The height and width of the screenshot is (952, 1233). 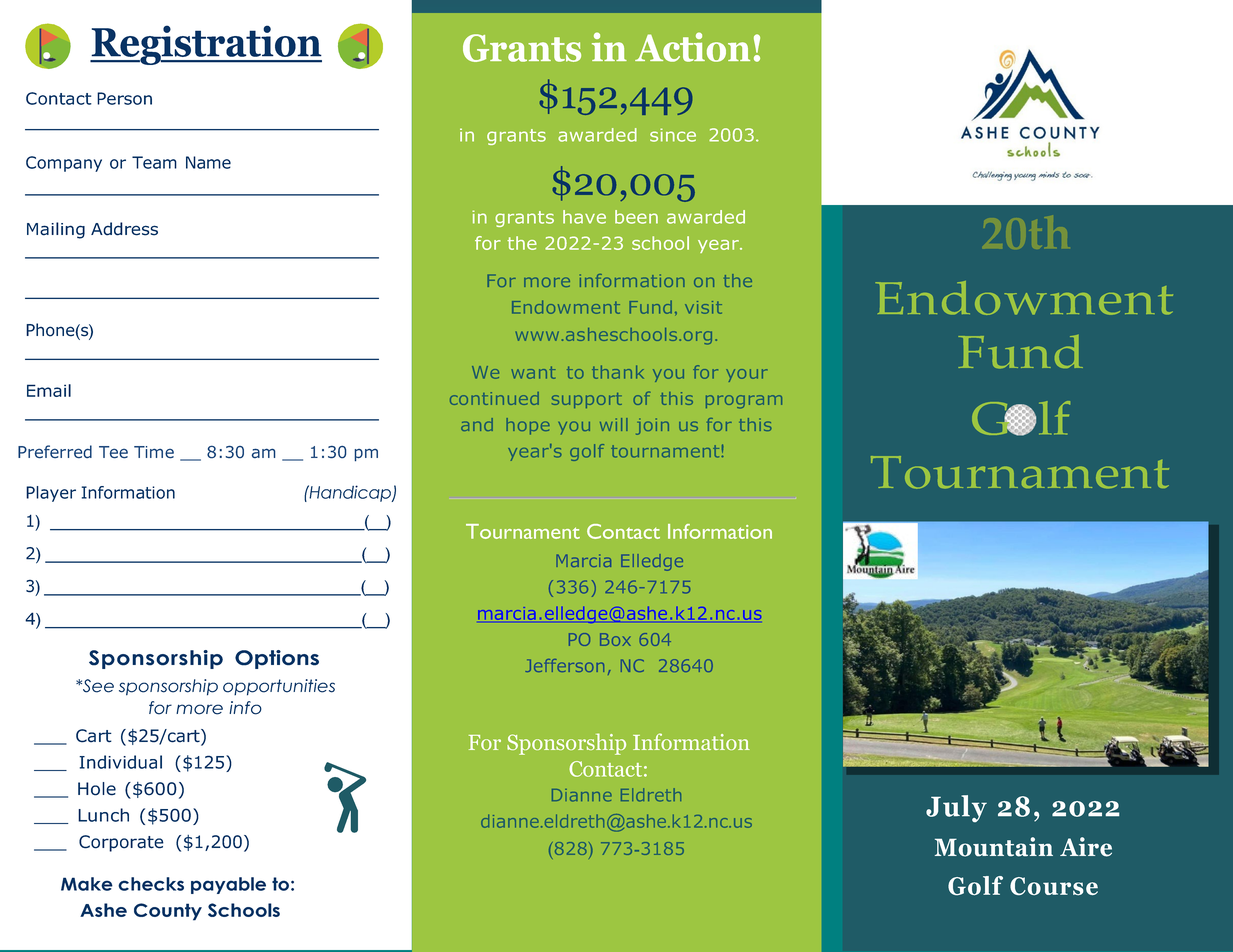 What do you see at coordinates (228, 885) in the screenshot?
I see `payable` at bounding box center [228, 885].
